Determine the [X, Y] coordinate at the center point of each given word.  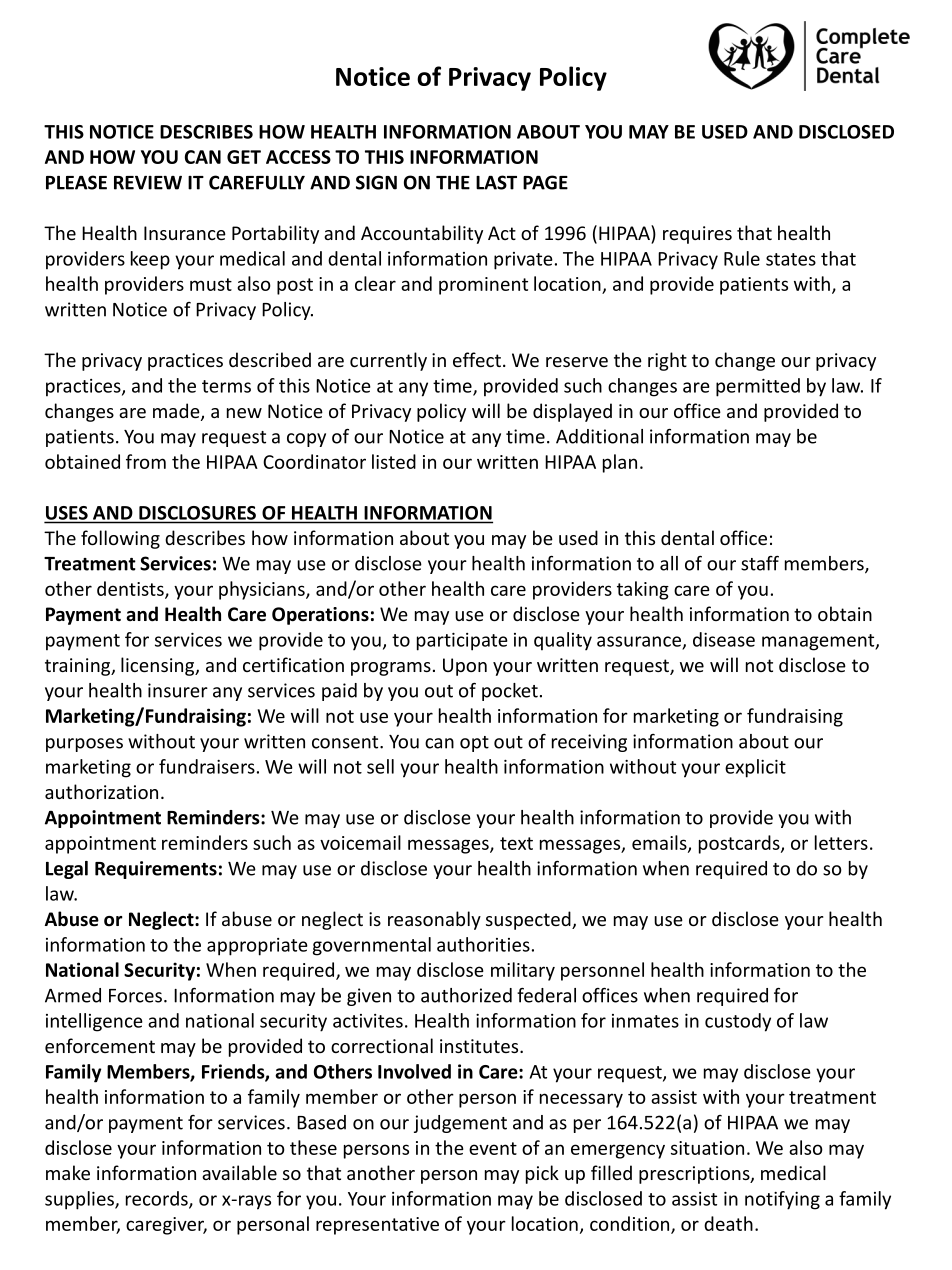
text [516, 843]
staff [760, 563]
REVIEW [148, 183]
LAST [496, 182]
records [158, 1199]
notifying [782, 1200]
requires [697, 235]
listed [394, 461]
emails [660, 843]
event [493, 1148]
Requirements [156, 870]
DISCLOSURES [197, 513]
